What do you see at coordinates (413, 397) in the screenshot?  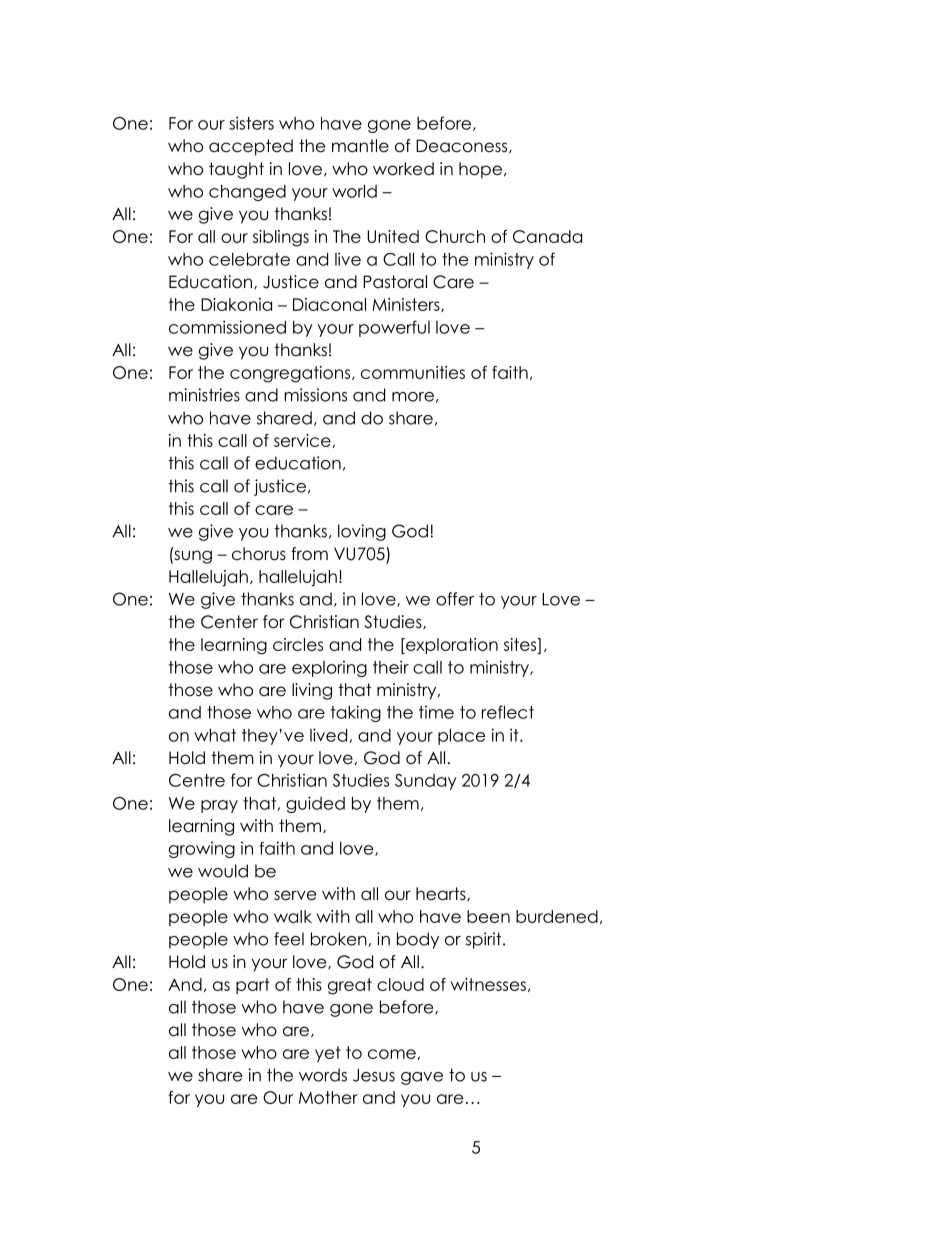 I see `more` at bounding box center [413, 397].
